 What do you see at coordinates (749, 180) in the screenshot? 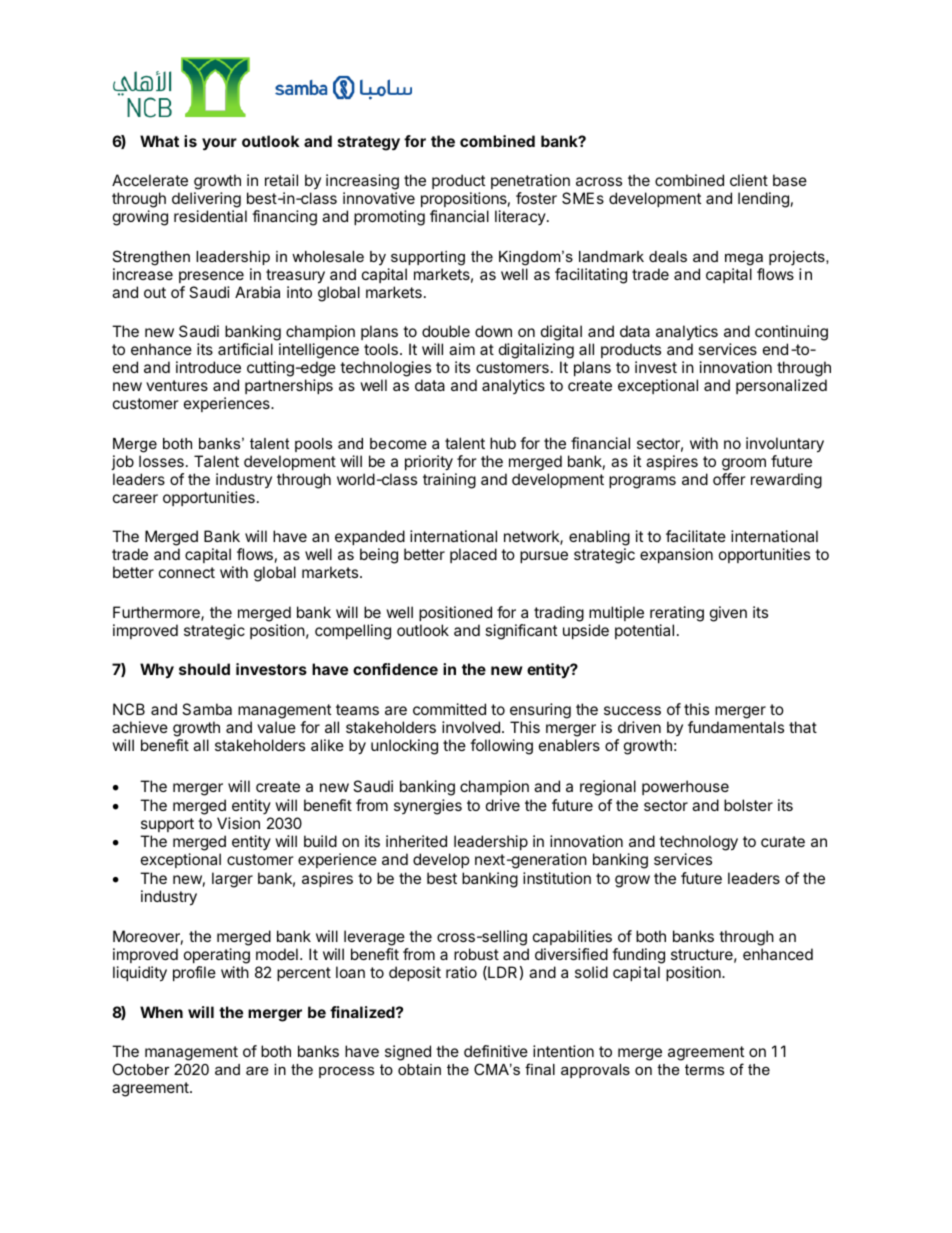
I see `client` at bounding box center [749, 180].
